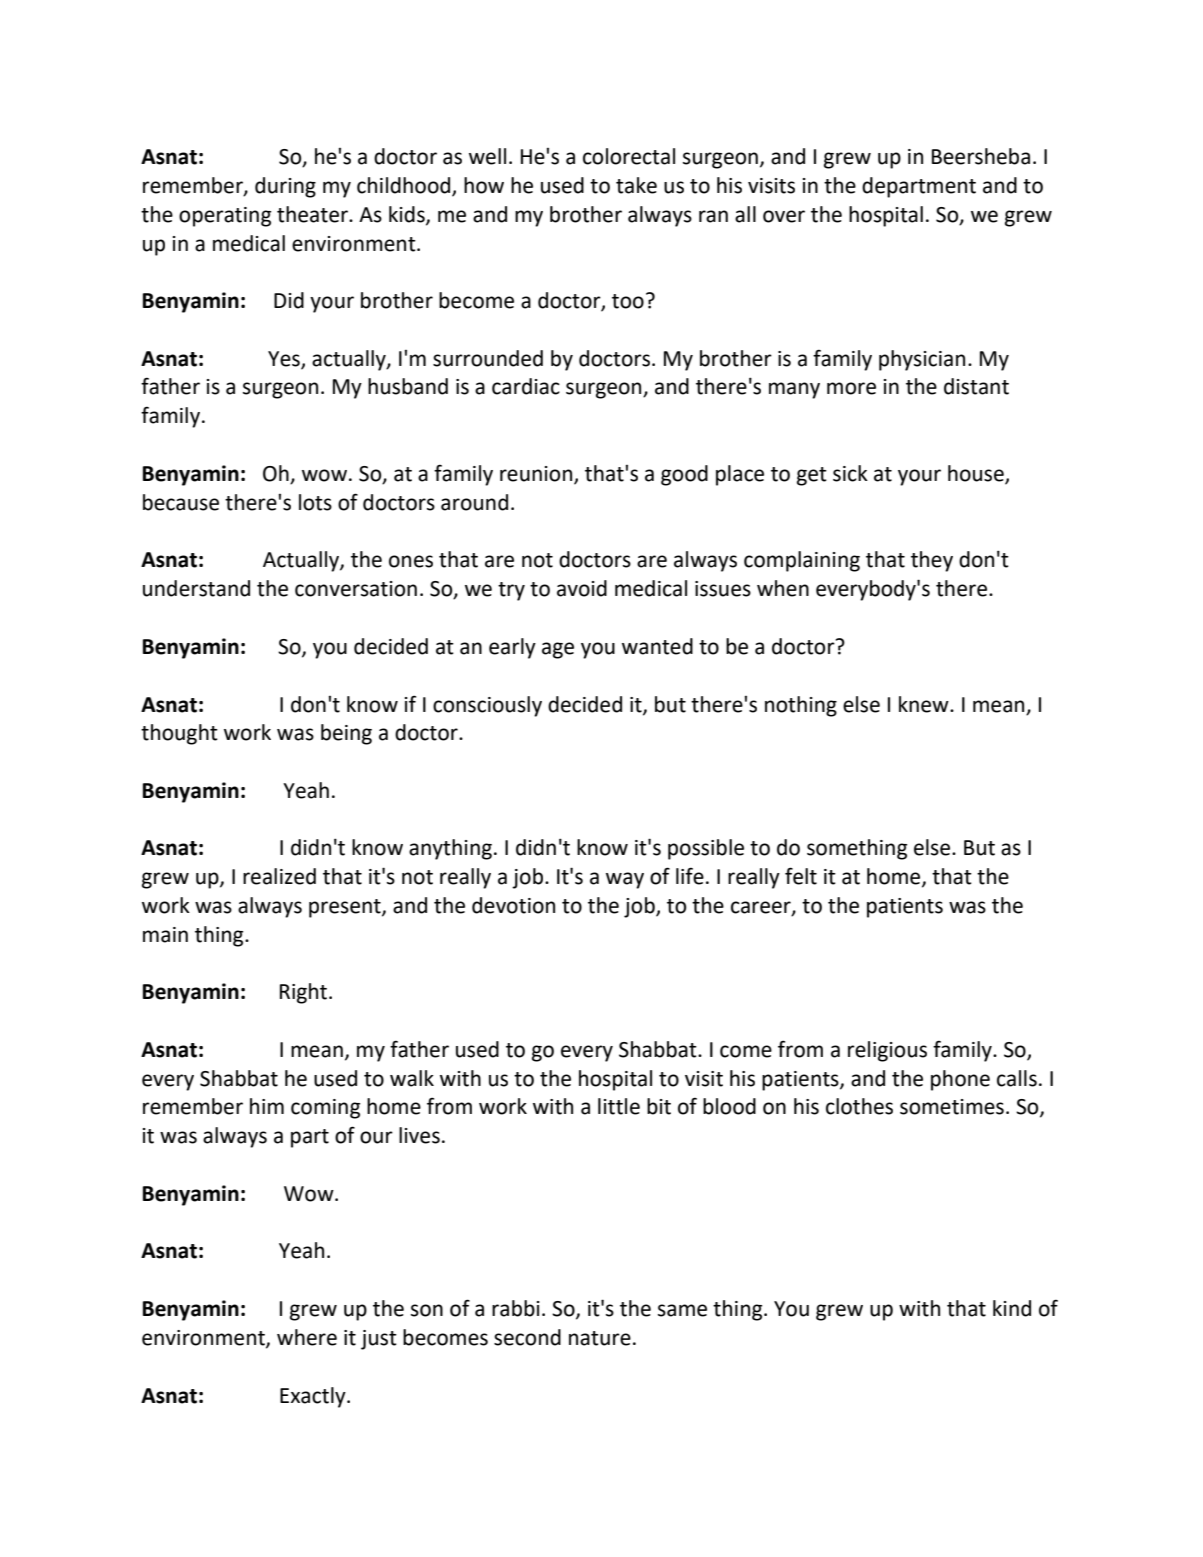 The width and height of the screenshot is (1203, 1557). I want to click on Right, so click(305, 993).
